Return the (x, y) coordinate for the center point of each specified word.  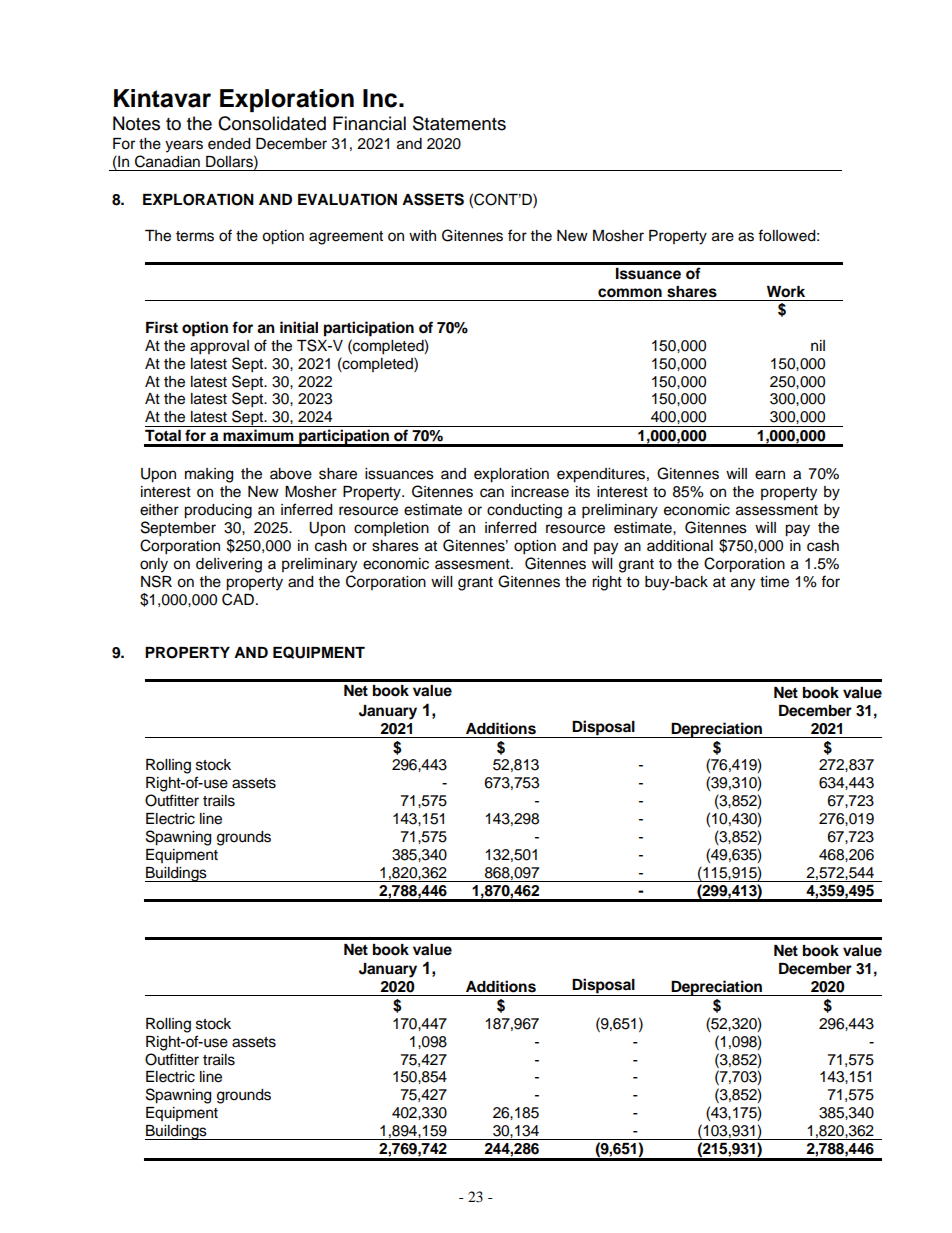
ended (229, 144)
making (209, 475)
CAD (238, 599)
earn (770, 475)
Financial (369, 123)
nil (818, 345)
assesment (473, 564)
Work (786, 292)
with (422, 235)
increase (540, 492)
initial (299, 327)
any (743, 584)
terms (195, 236)
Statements (459, 123)
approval (219, 347)
